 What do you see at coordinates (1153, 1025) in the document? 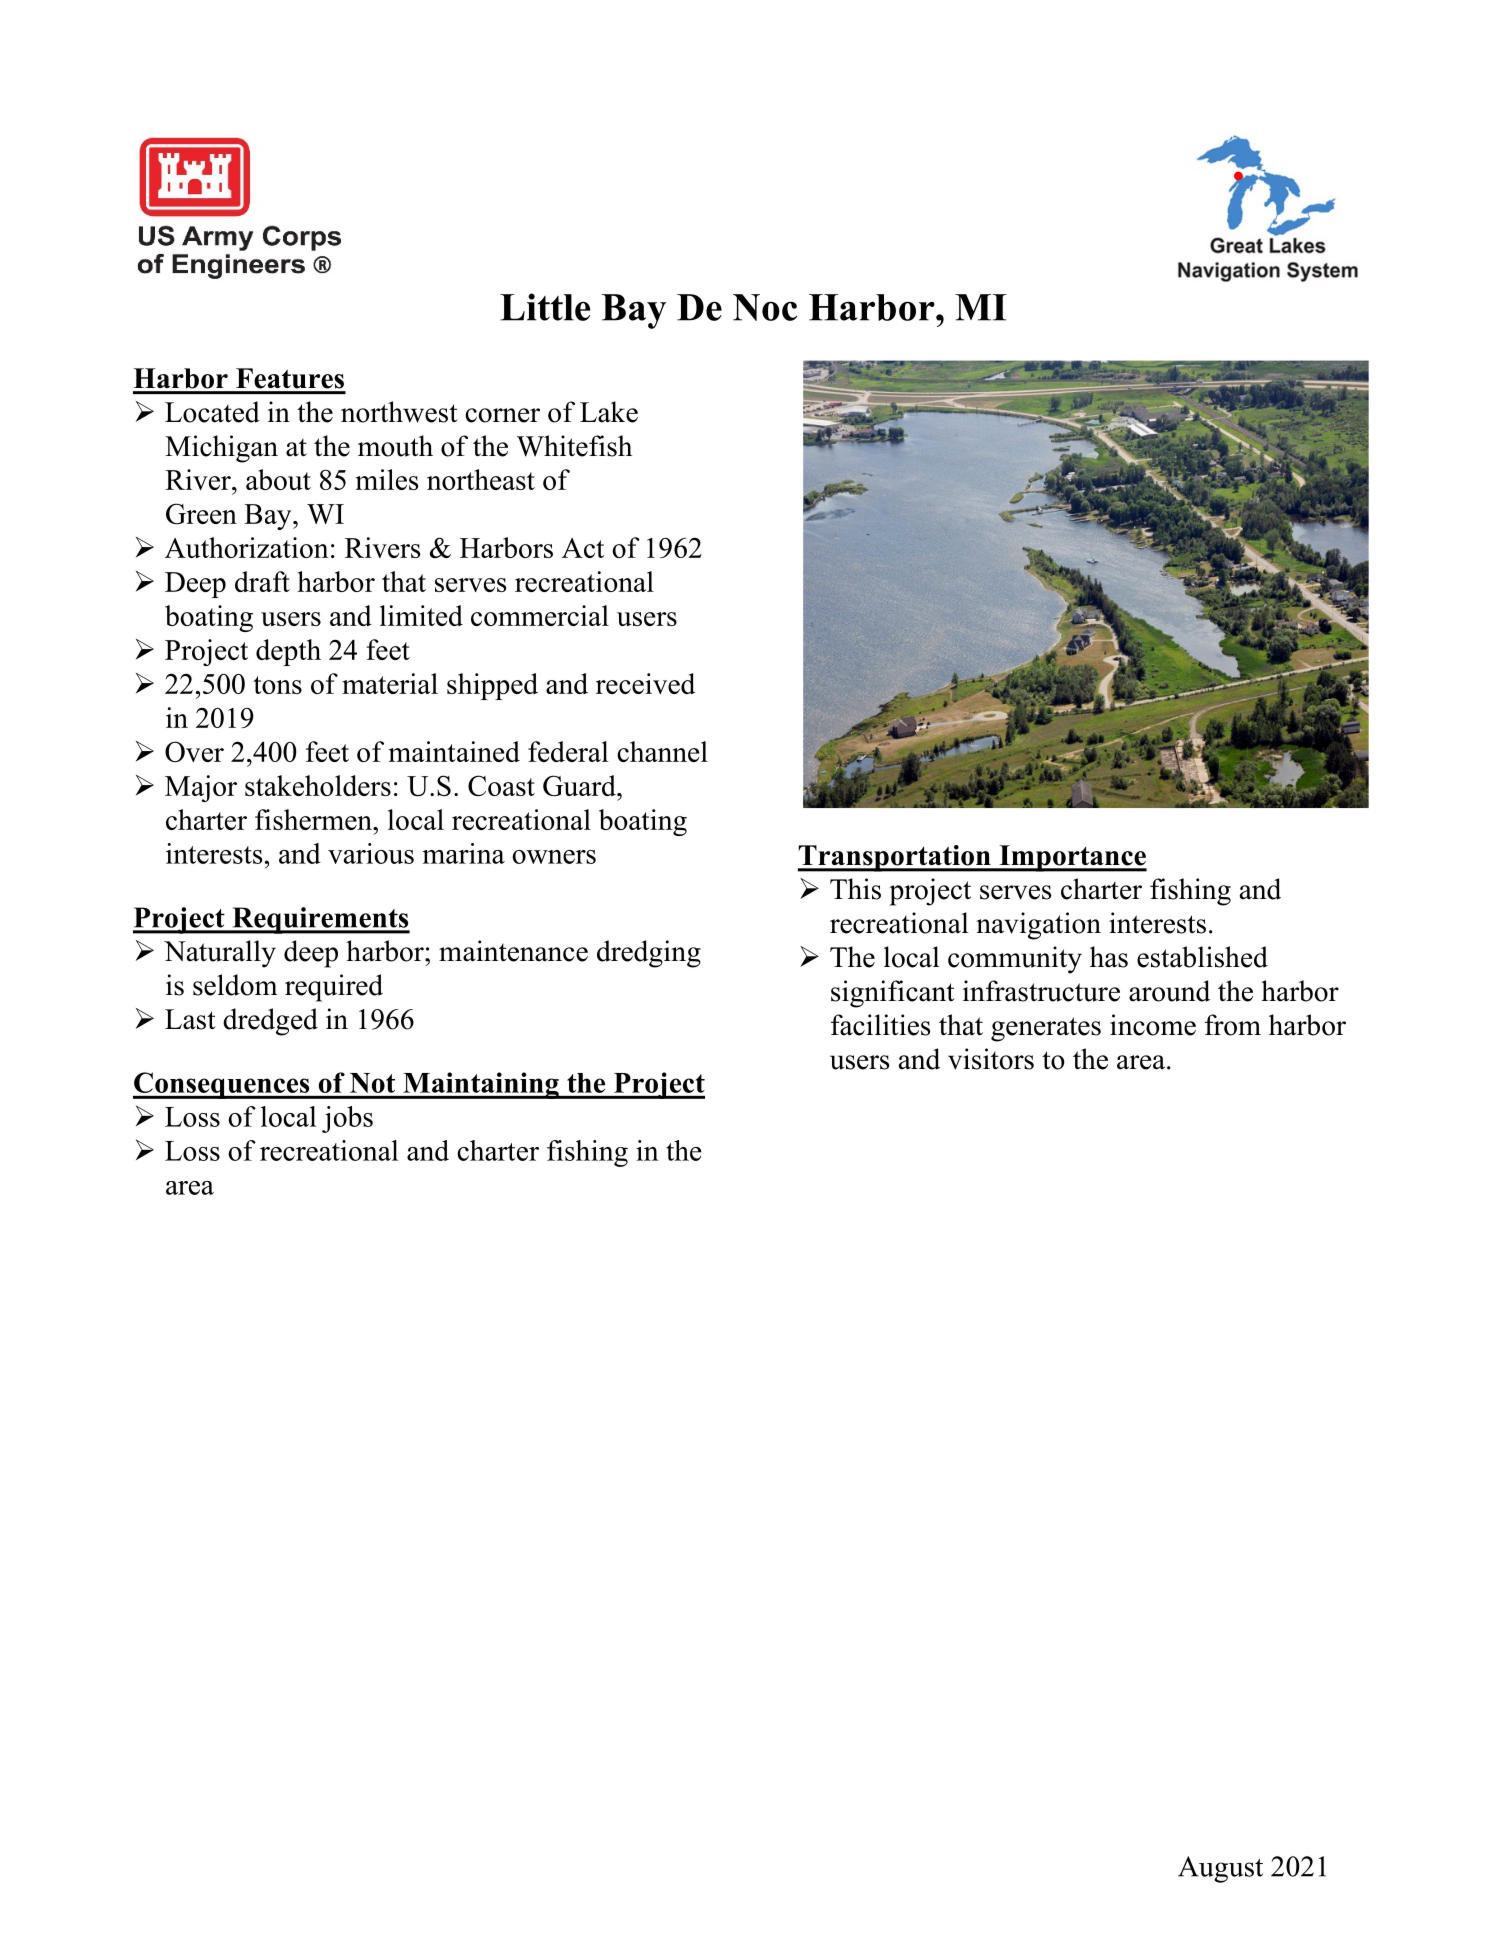
I see `income` at bounding box center [1153, 1025].
